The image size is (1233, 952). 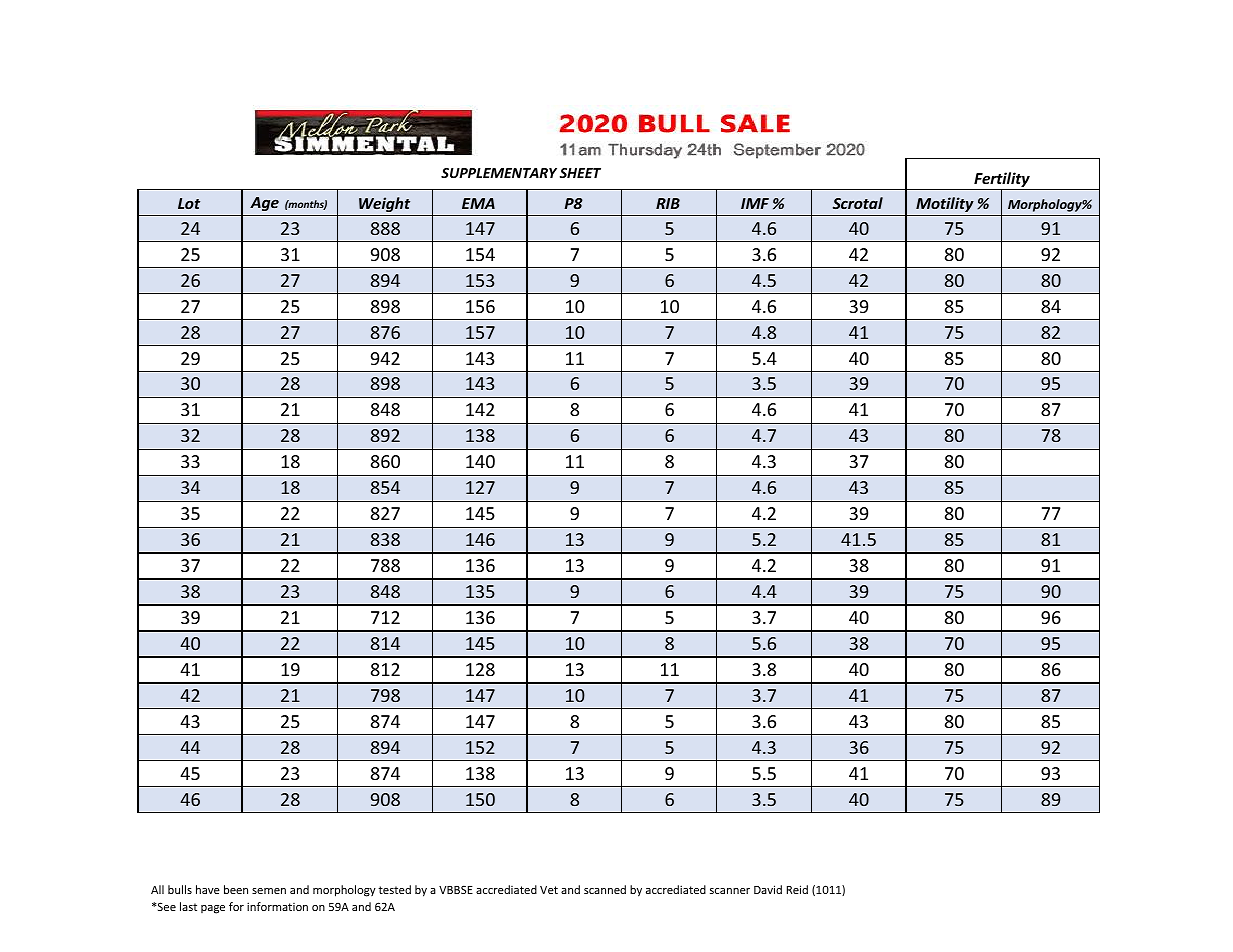 I want to click on Weight, so click(x=384, y=204).
